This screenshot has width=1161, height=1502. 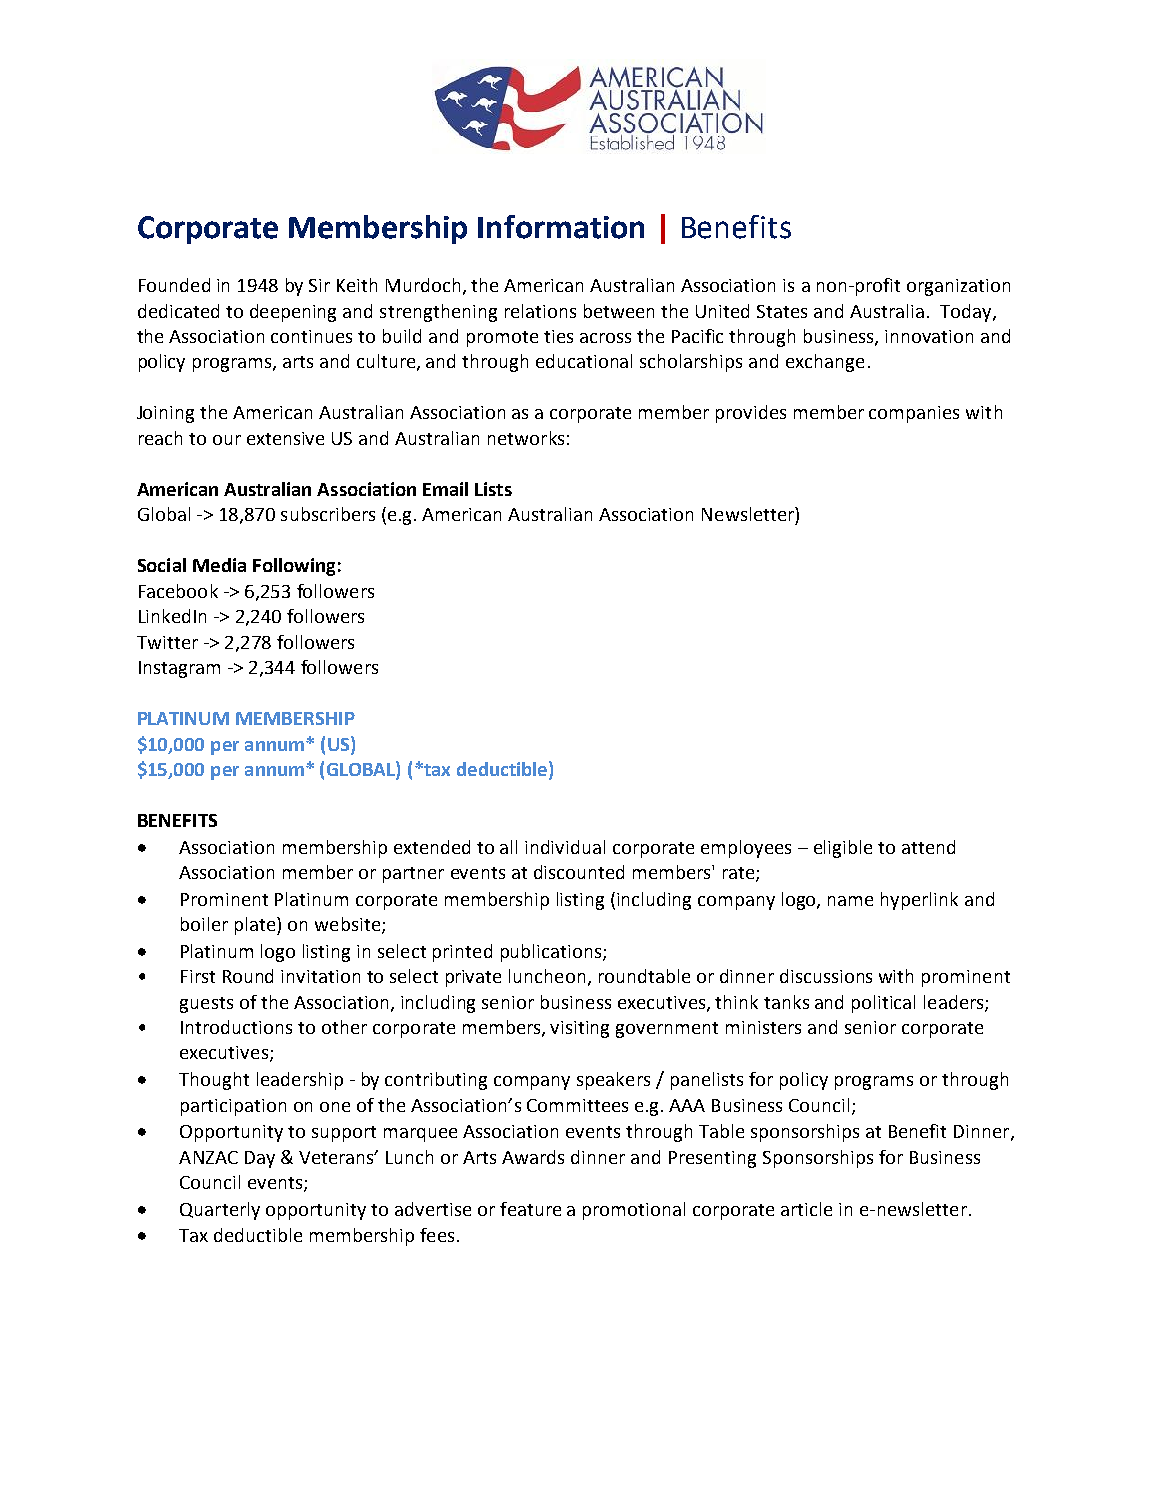 I want to click on name, so click(x=850, y=901).
